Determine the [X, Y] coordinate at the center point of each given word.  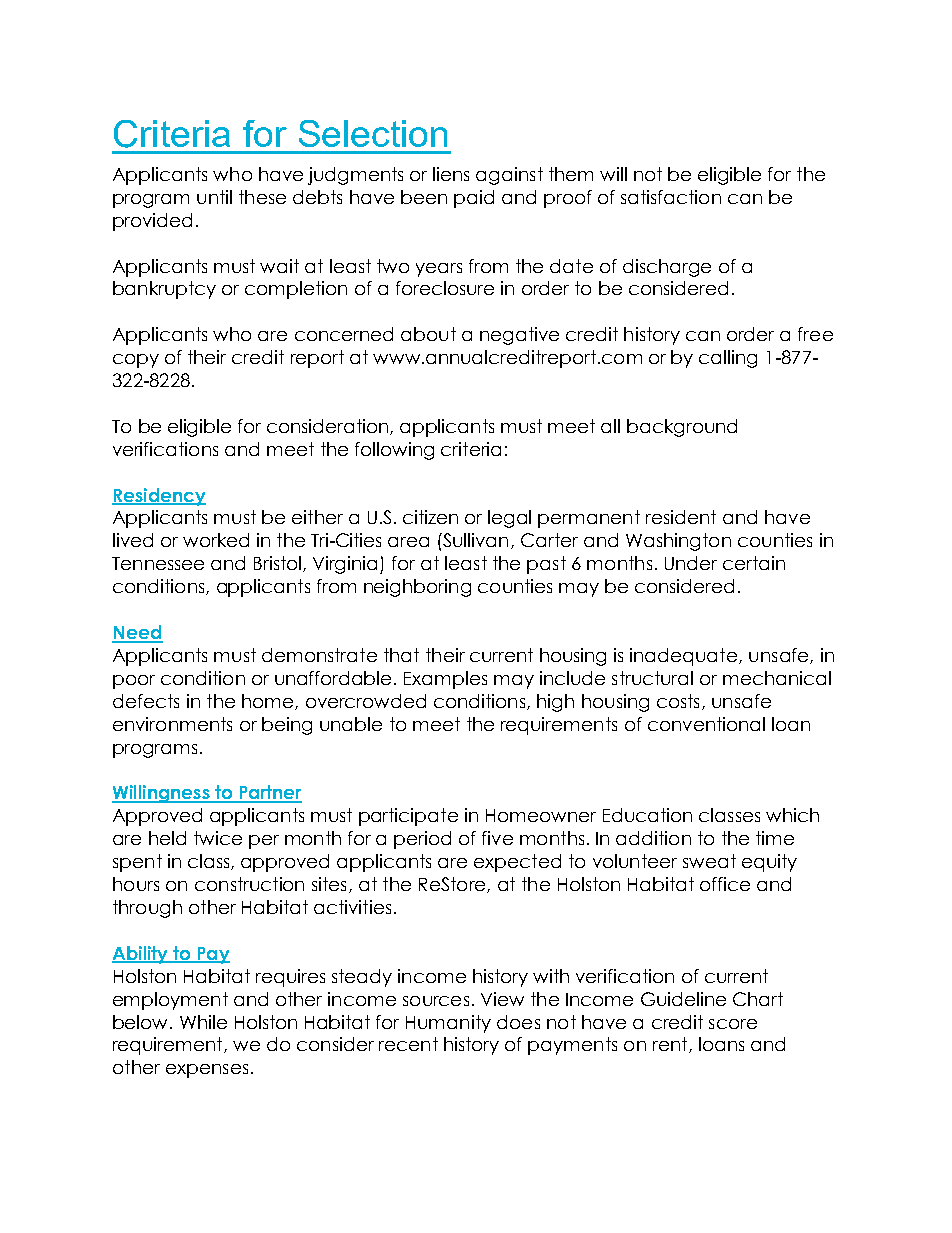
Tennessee [158, 563]
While [203, 1022]
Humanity [448, 1024]
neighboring [417, 588]
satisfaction [671, 197]
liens [451, 174]
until [214, 197]
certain [754, 563]
